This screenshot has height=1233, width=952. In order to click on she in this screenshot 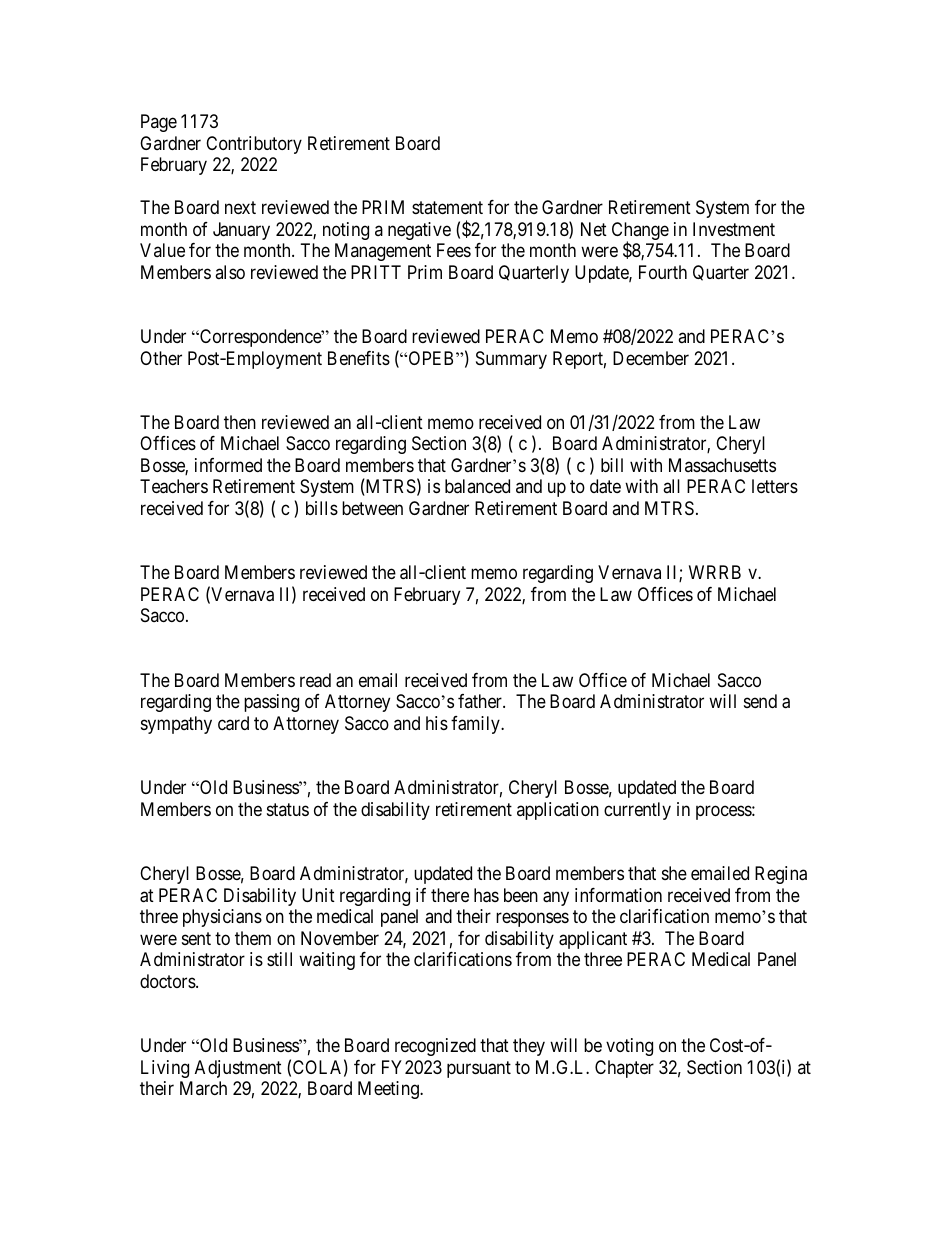, I will do `click(674, 873)`.
